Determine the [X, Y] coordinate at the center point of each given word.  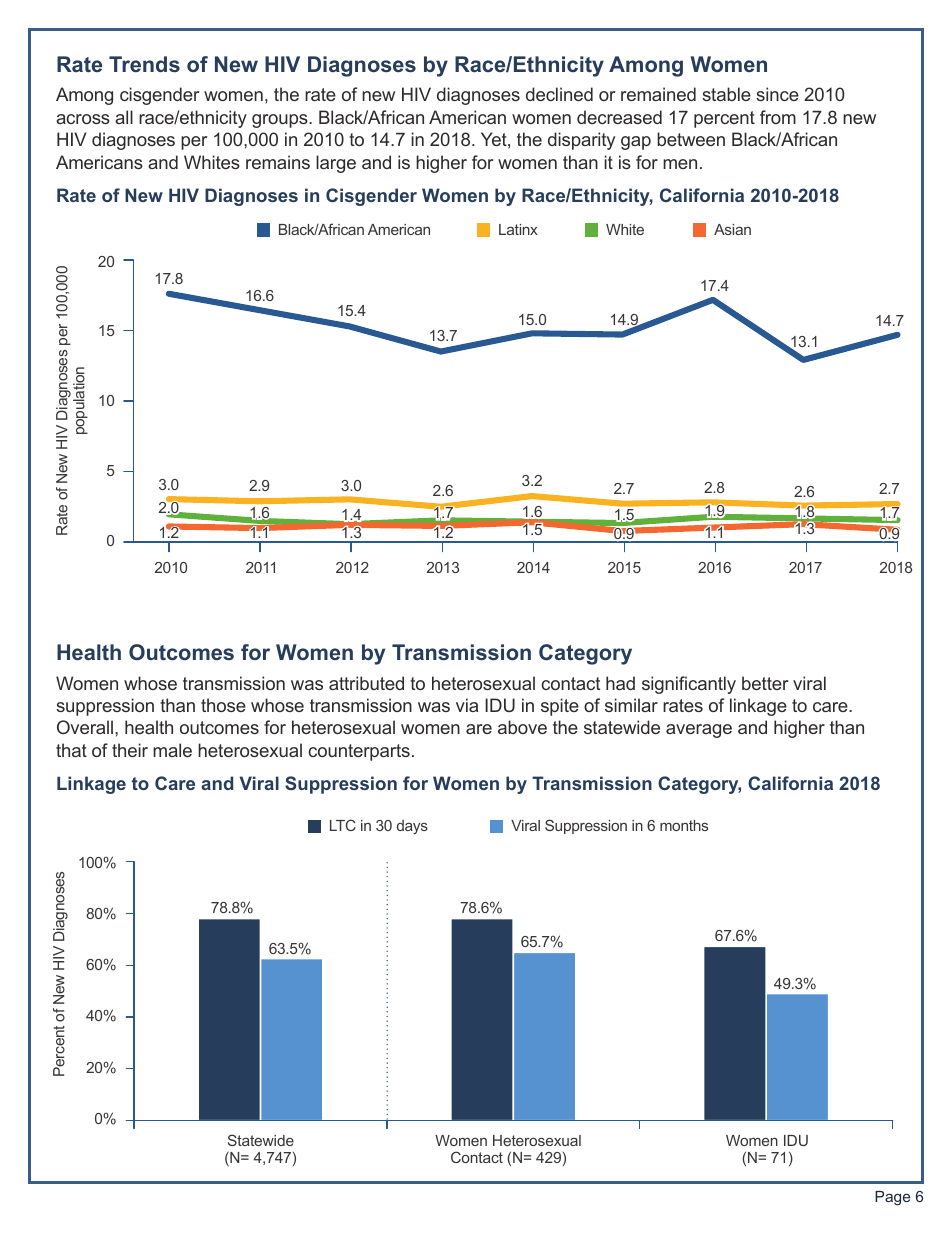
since [777, 94]
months [684, 825]
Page [892, 1198]
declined [559, 94]
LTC [343, 825]
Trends [144, 64]
